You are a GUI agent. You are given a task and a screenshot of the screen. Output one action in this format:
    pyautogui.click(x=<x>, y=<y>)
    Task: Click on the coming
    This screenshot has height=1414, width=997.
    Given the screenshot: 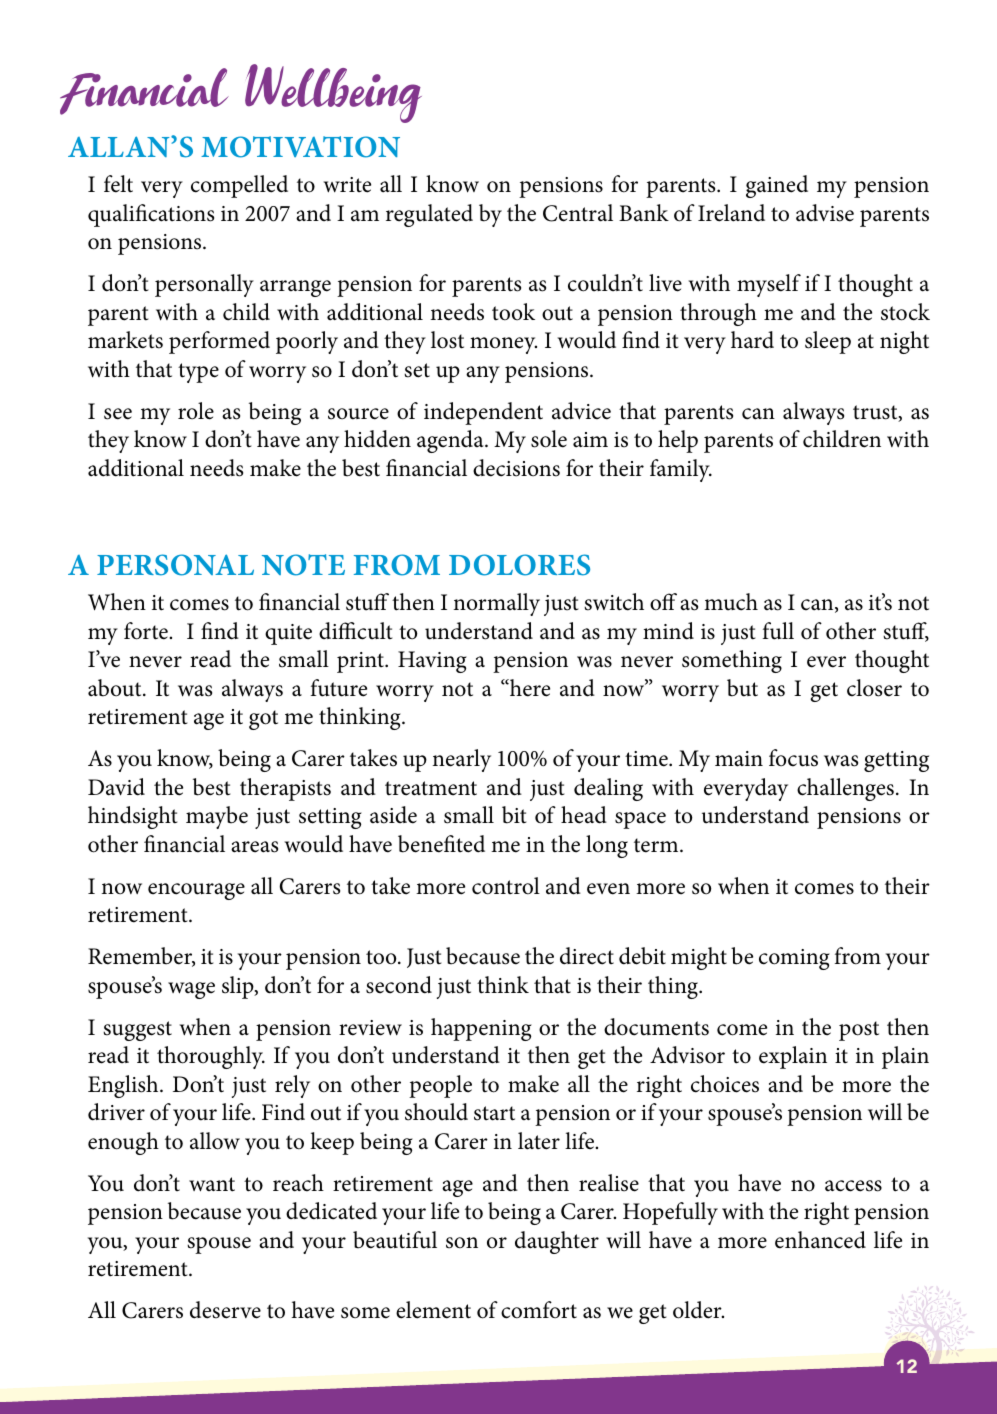 What is the action you would take?
    pyautogui.click(x=794, y=959)
